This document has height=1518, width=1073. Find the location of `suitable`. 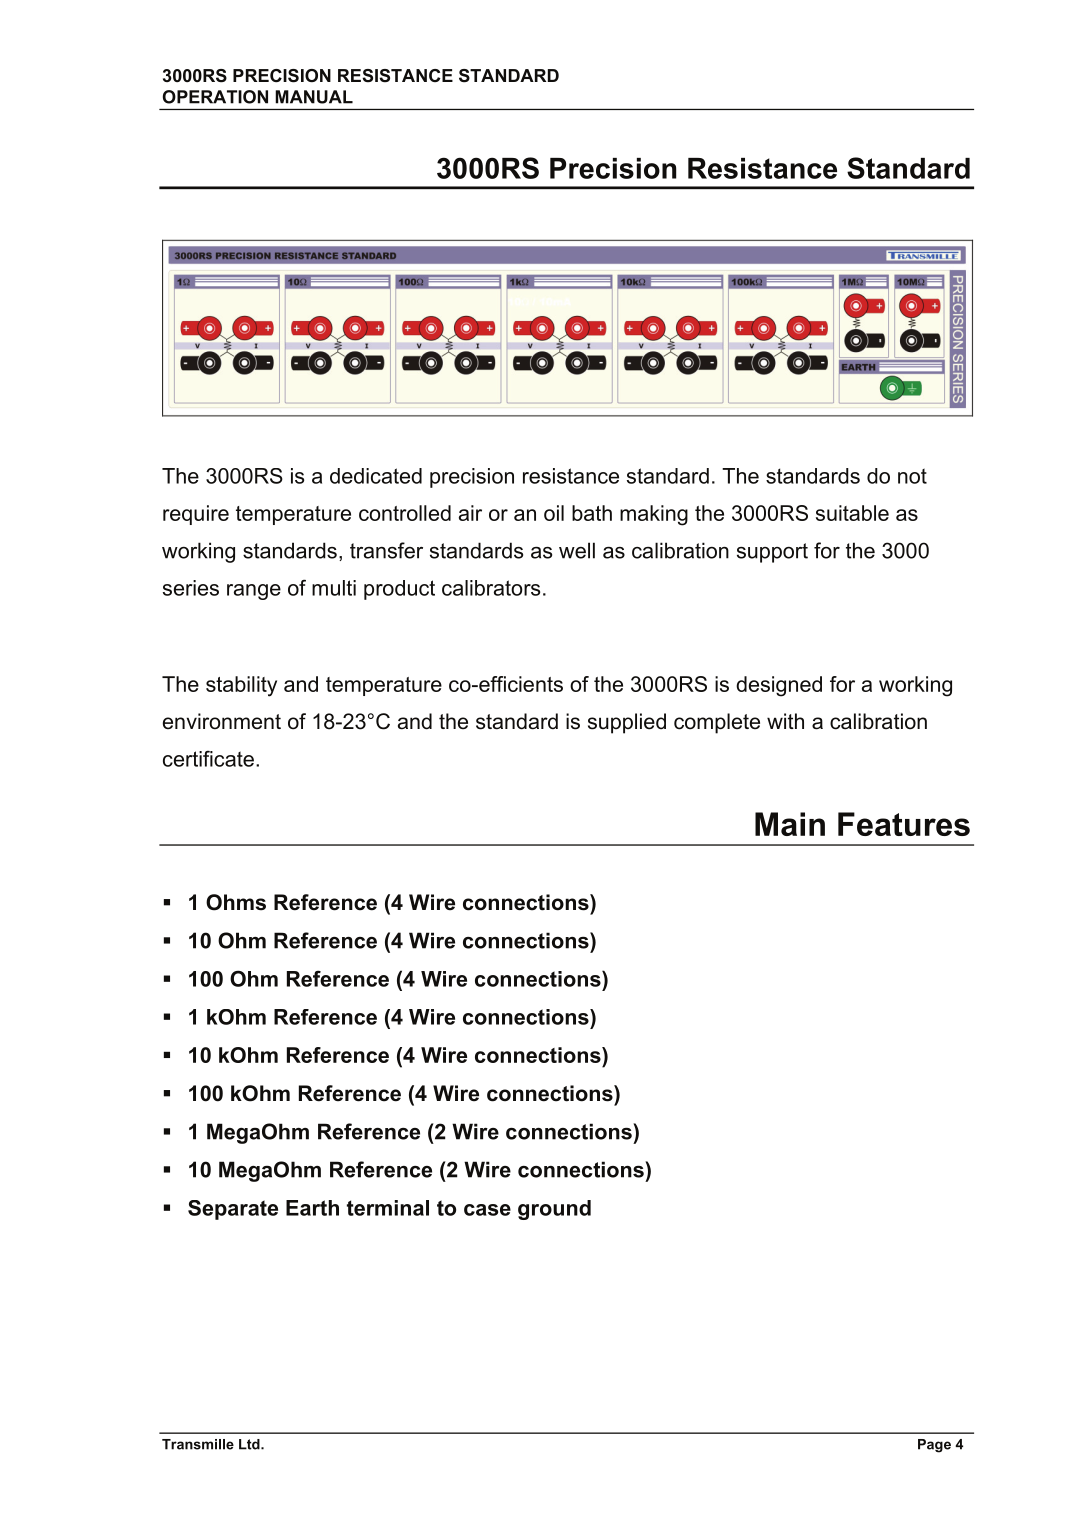

suitable is located at coordinates (852, 513).
